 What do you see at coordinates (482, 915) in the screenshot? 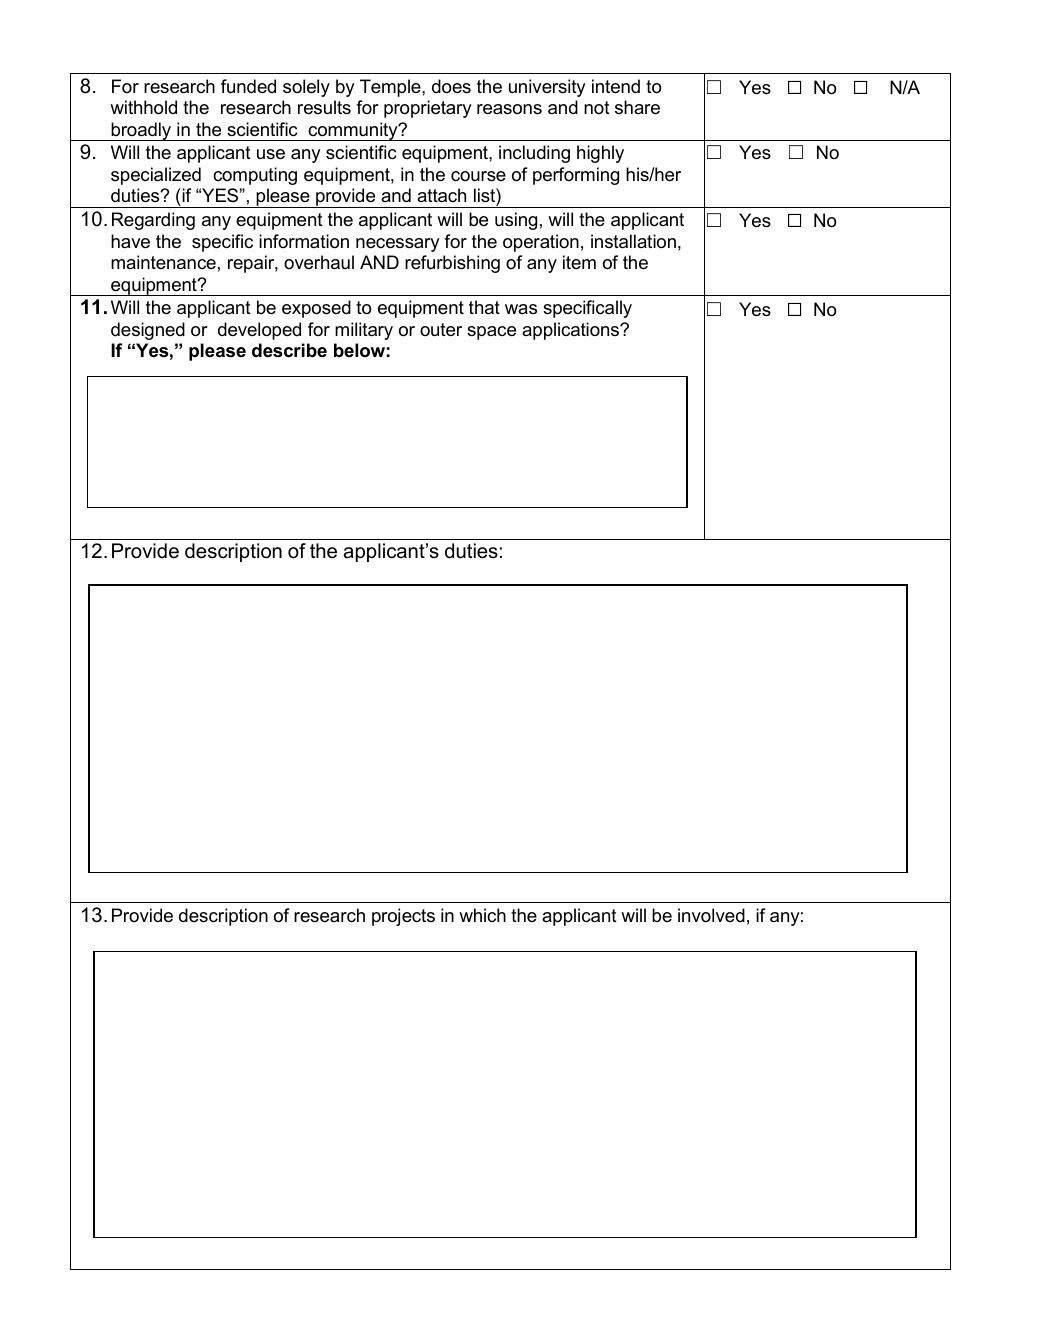
I see `which` at bounding box center [482, 915].
